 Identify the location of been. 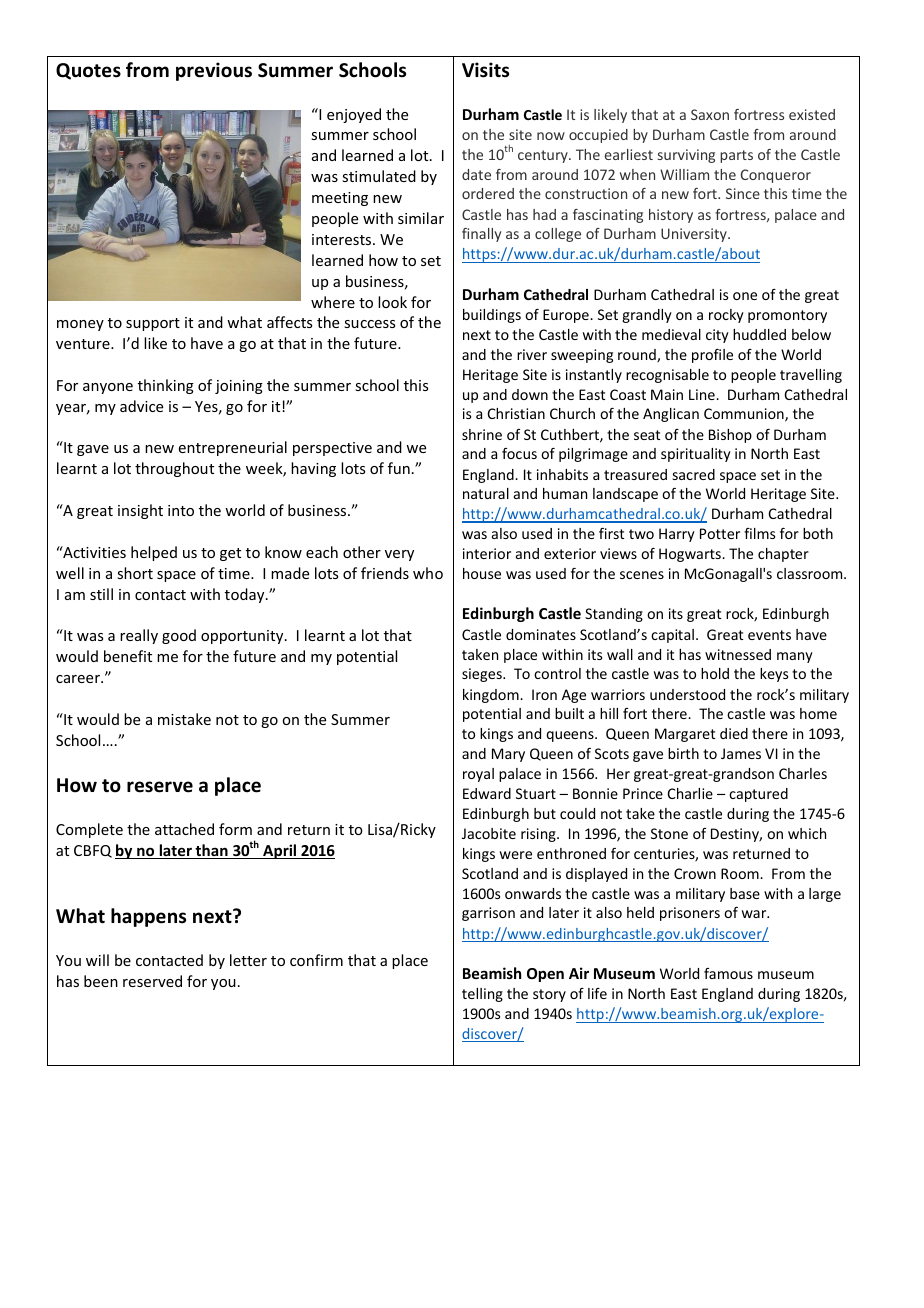
(101, 981).
